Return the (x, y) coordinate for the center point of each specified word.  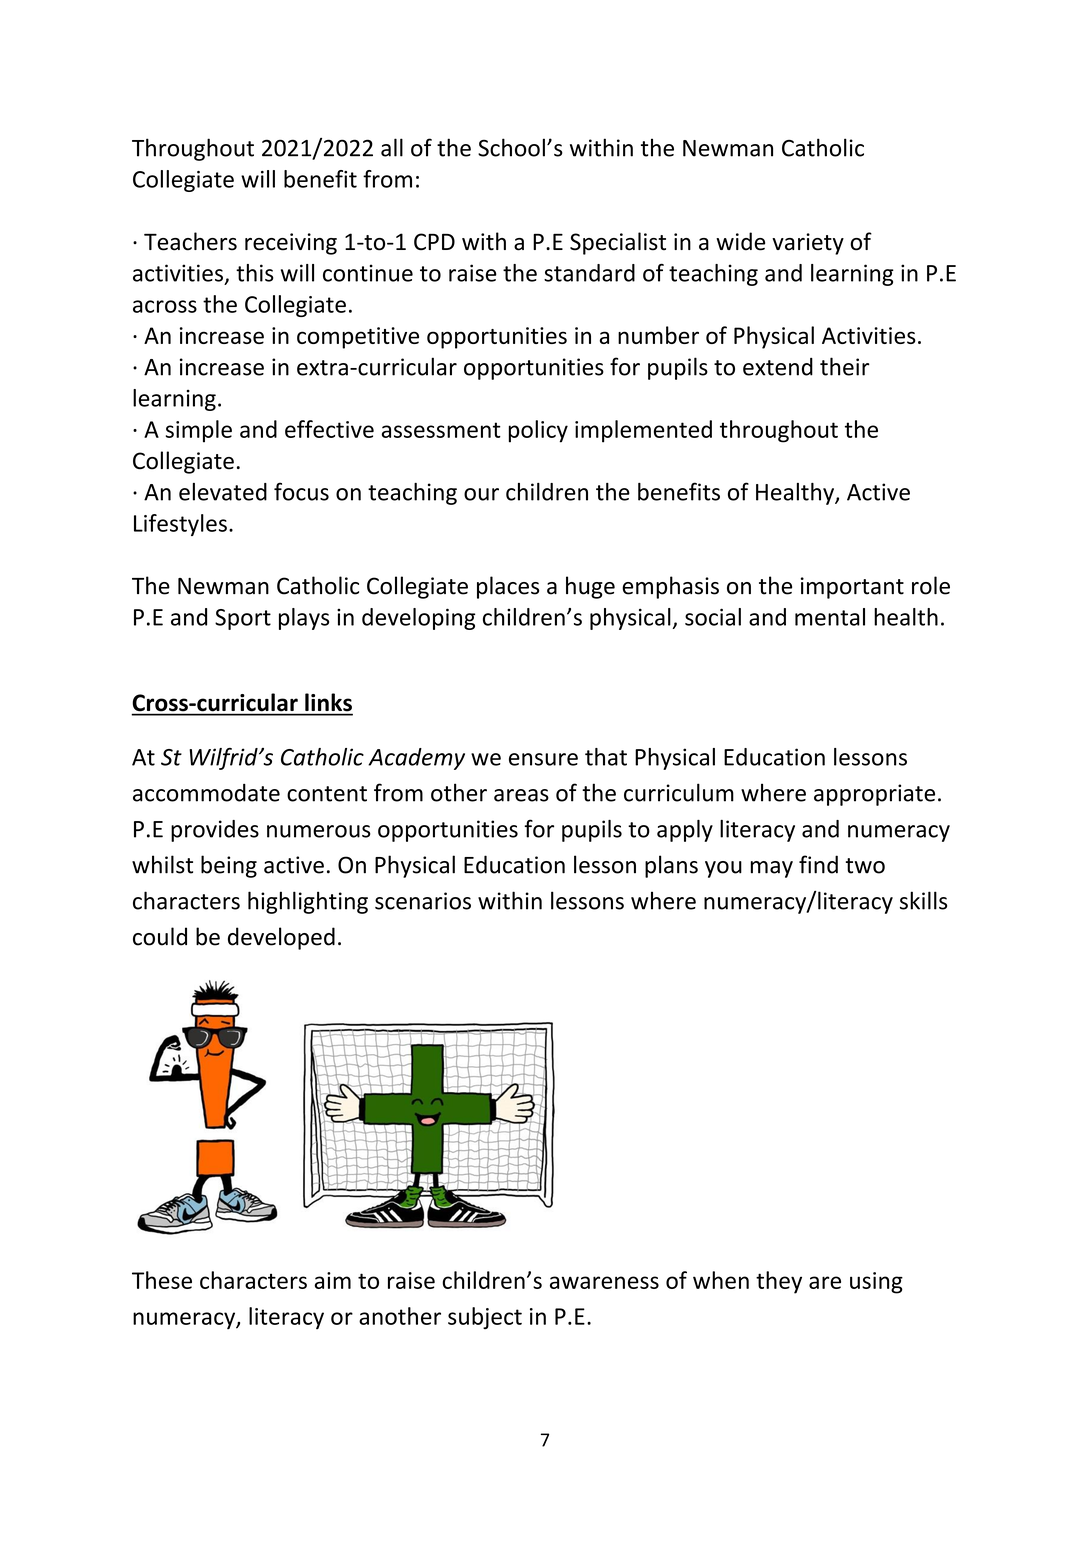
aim (333, 1280)
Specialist (618, 243)
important (852, 588)
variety (808, 244)
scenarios (423, 901)
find (818, 864)
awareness (604, 1282)
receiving (291, 244)
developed (281, 938)
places (508, 587)
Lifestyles (180, 525)
